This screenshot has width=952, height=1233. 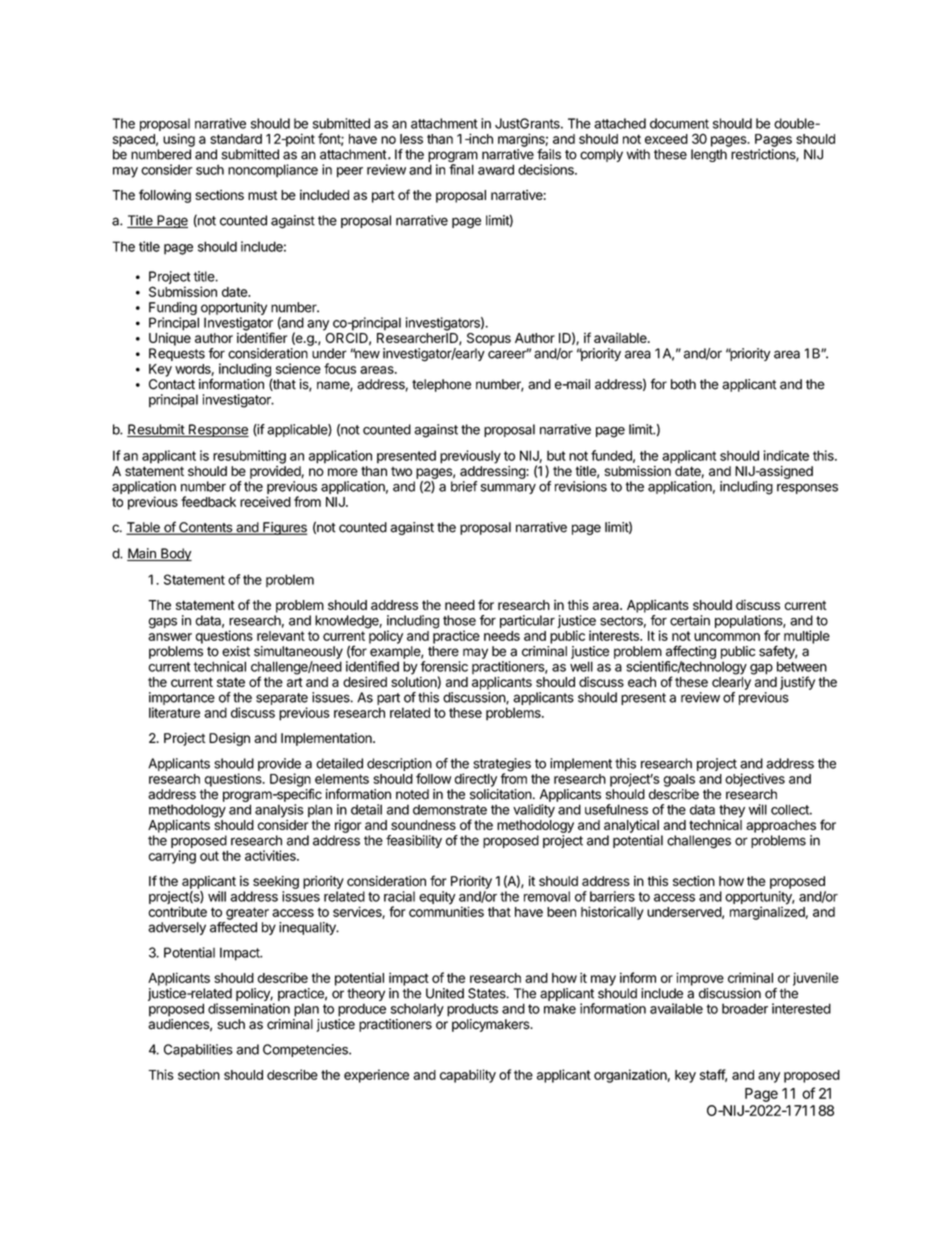 I want to click on capability, so click(x=468, y=1076).
